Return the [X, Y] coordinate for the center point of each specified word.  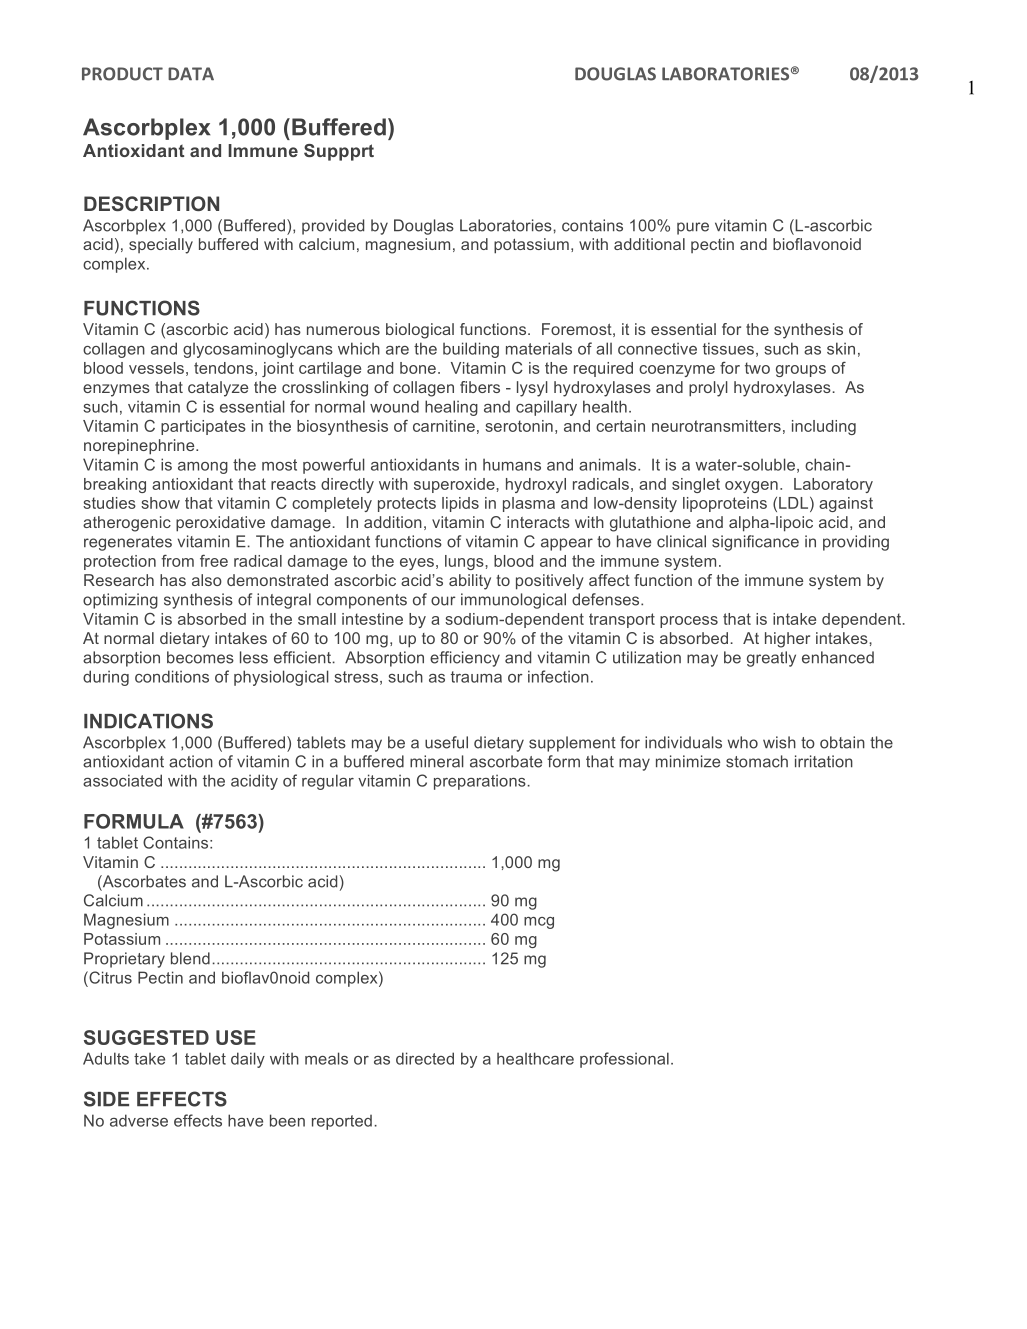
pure [693, 228]
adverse [139, 1120]
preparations [480, 782]
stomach [757, 761]
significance [755, 543]
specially [161, 246]
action [191, 761]
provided [333, 227]
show [160, 503]
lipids [460, 504]
